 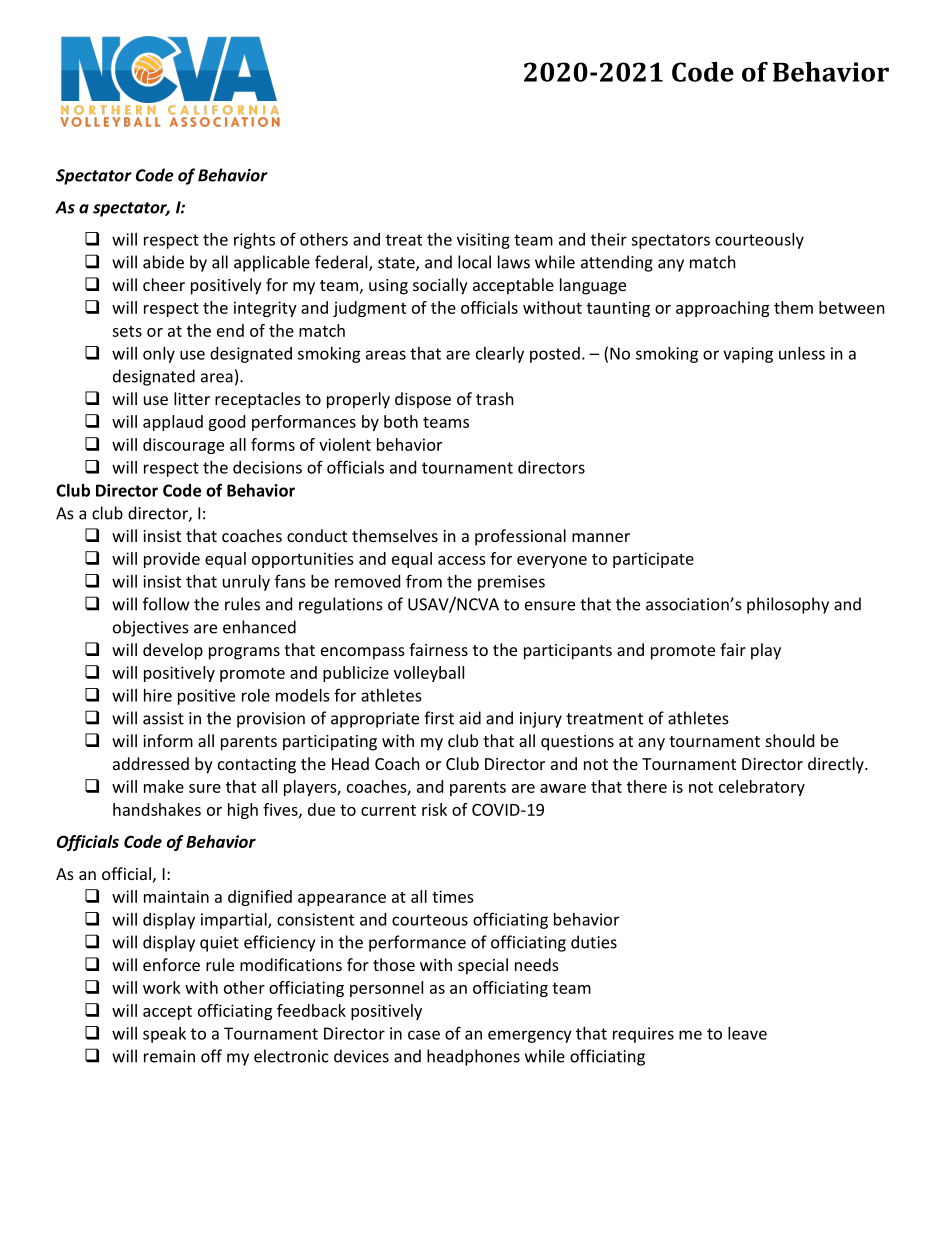 I want to click on volleyball, so click(x=429, y=674).
